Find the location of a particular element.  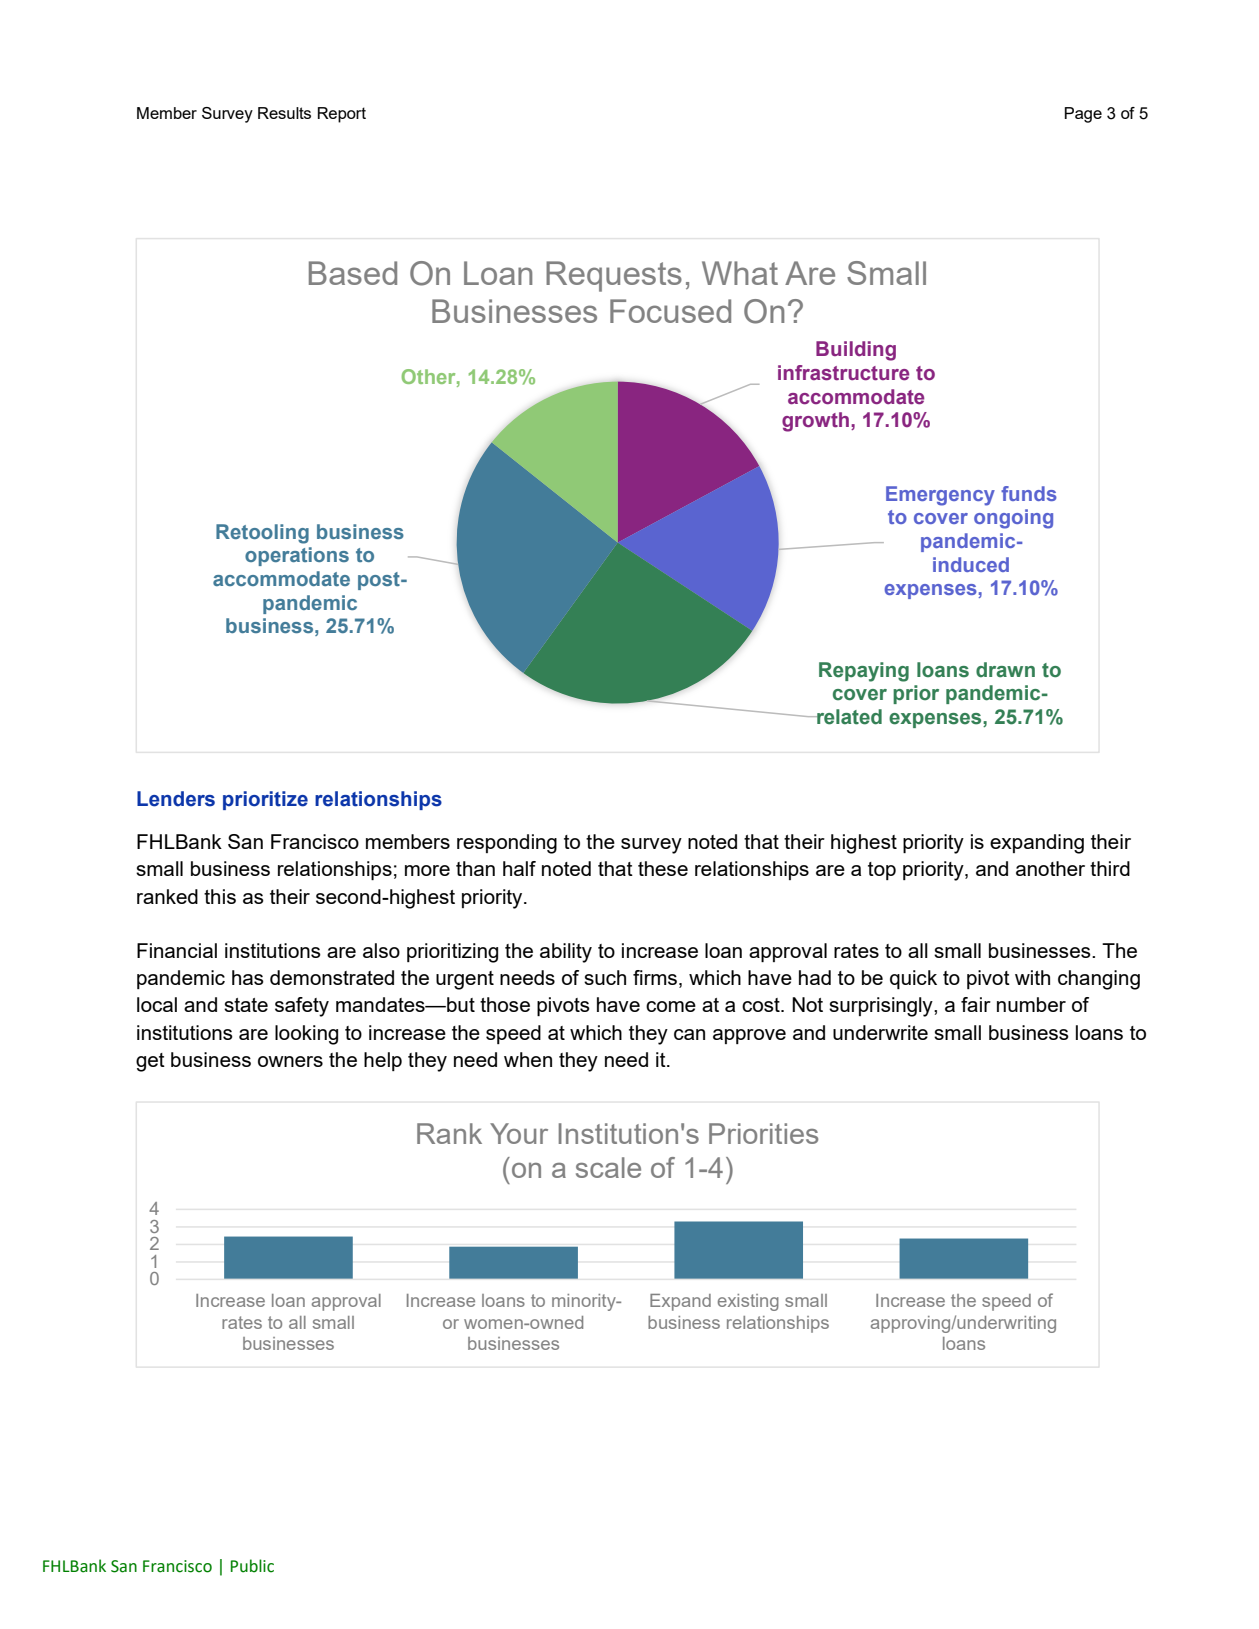

Results is located at coordinates (284, 113).
